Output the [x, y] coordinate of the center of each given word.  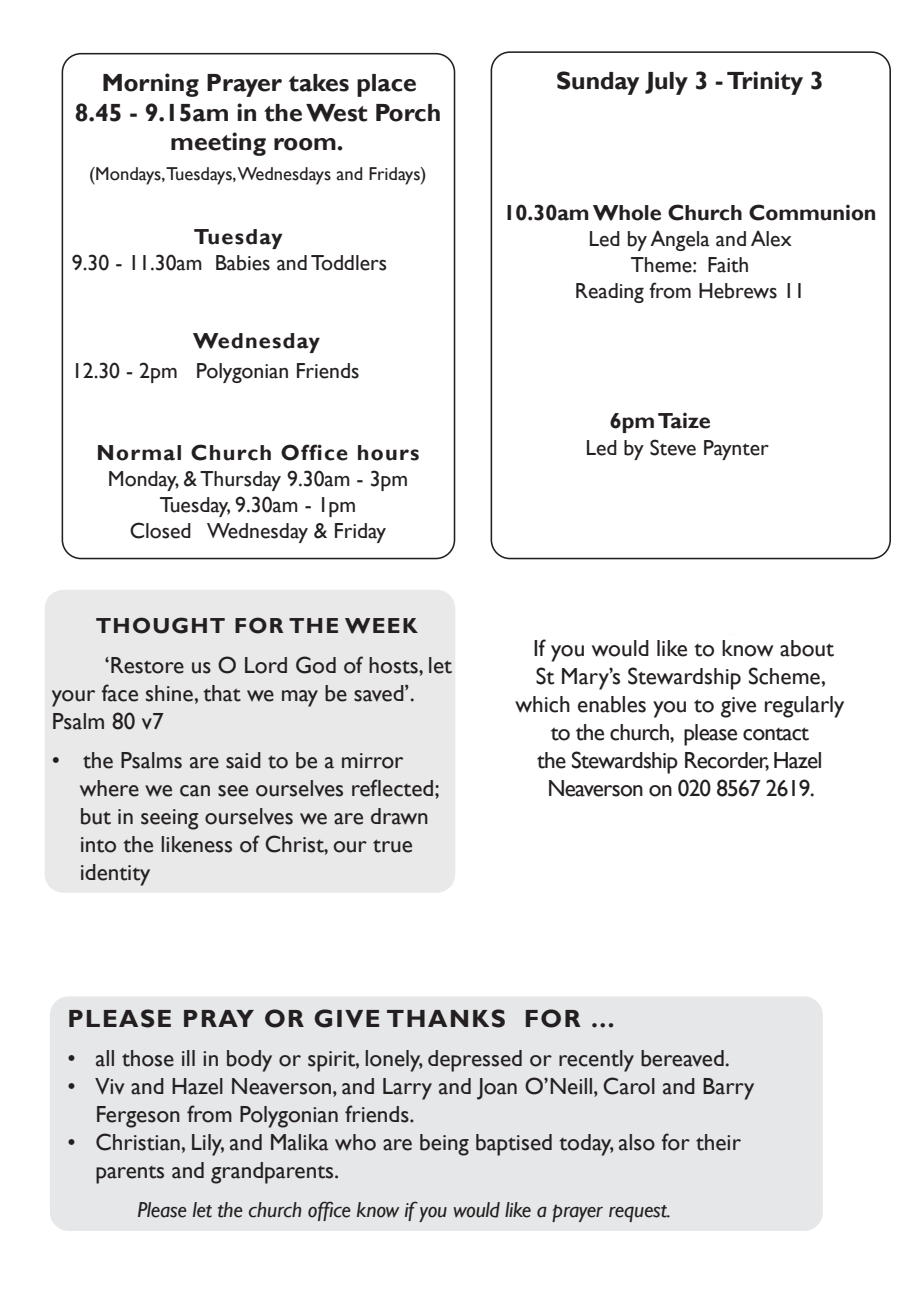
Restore [147, 665]
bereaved [682, 1058]
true [392, 846]
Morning [151, 85]
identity [115, 875]
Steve [673, 447]
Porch [408, 113]
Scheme [784, 676]
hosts [394, 665]
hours [388, 453]
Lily [208, 1145]
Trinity [765, 83]
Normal [139, 453]
